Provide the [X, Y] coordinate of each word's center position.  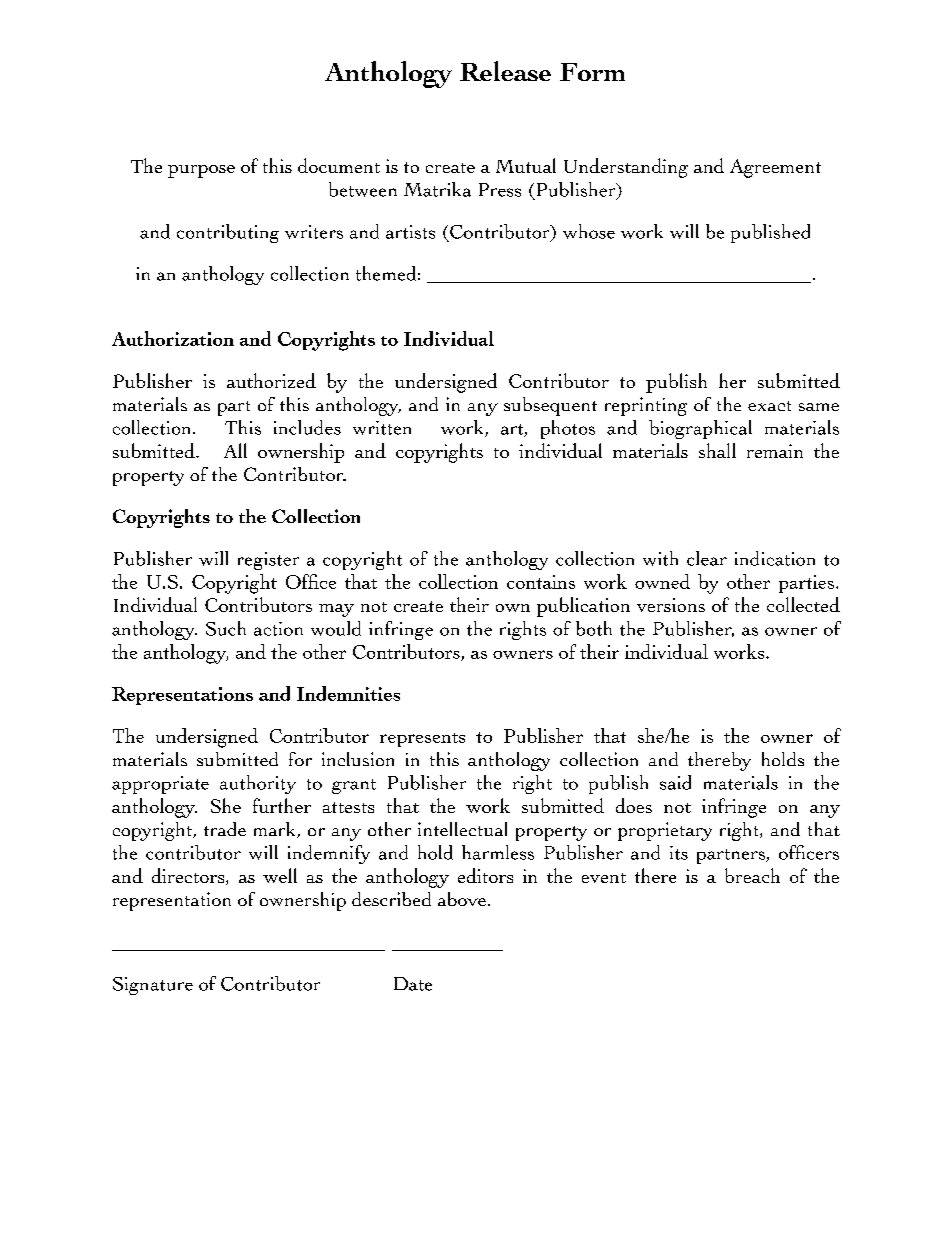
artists [410, 232]
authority [258, 784]
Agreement [775, 168]
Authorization [173, 338]
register [268, 561]
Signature [153, 986]
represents [422, 740]
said [675, 782]
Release [505, 71]
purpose [201, 171]
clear [707, 558]
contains [541, 582]
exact [769, 406]
